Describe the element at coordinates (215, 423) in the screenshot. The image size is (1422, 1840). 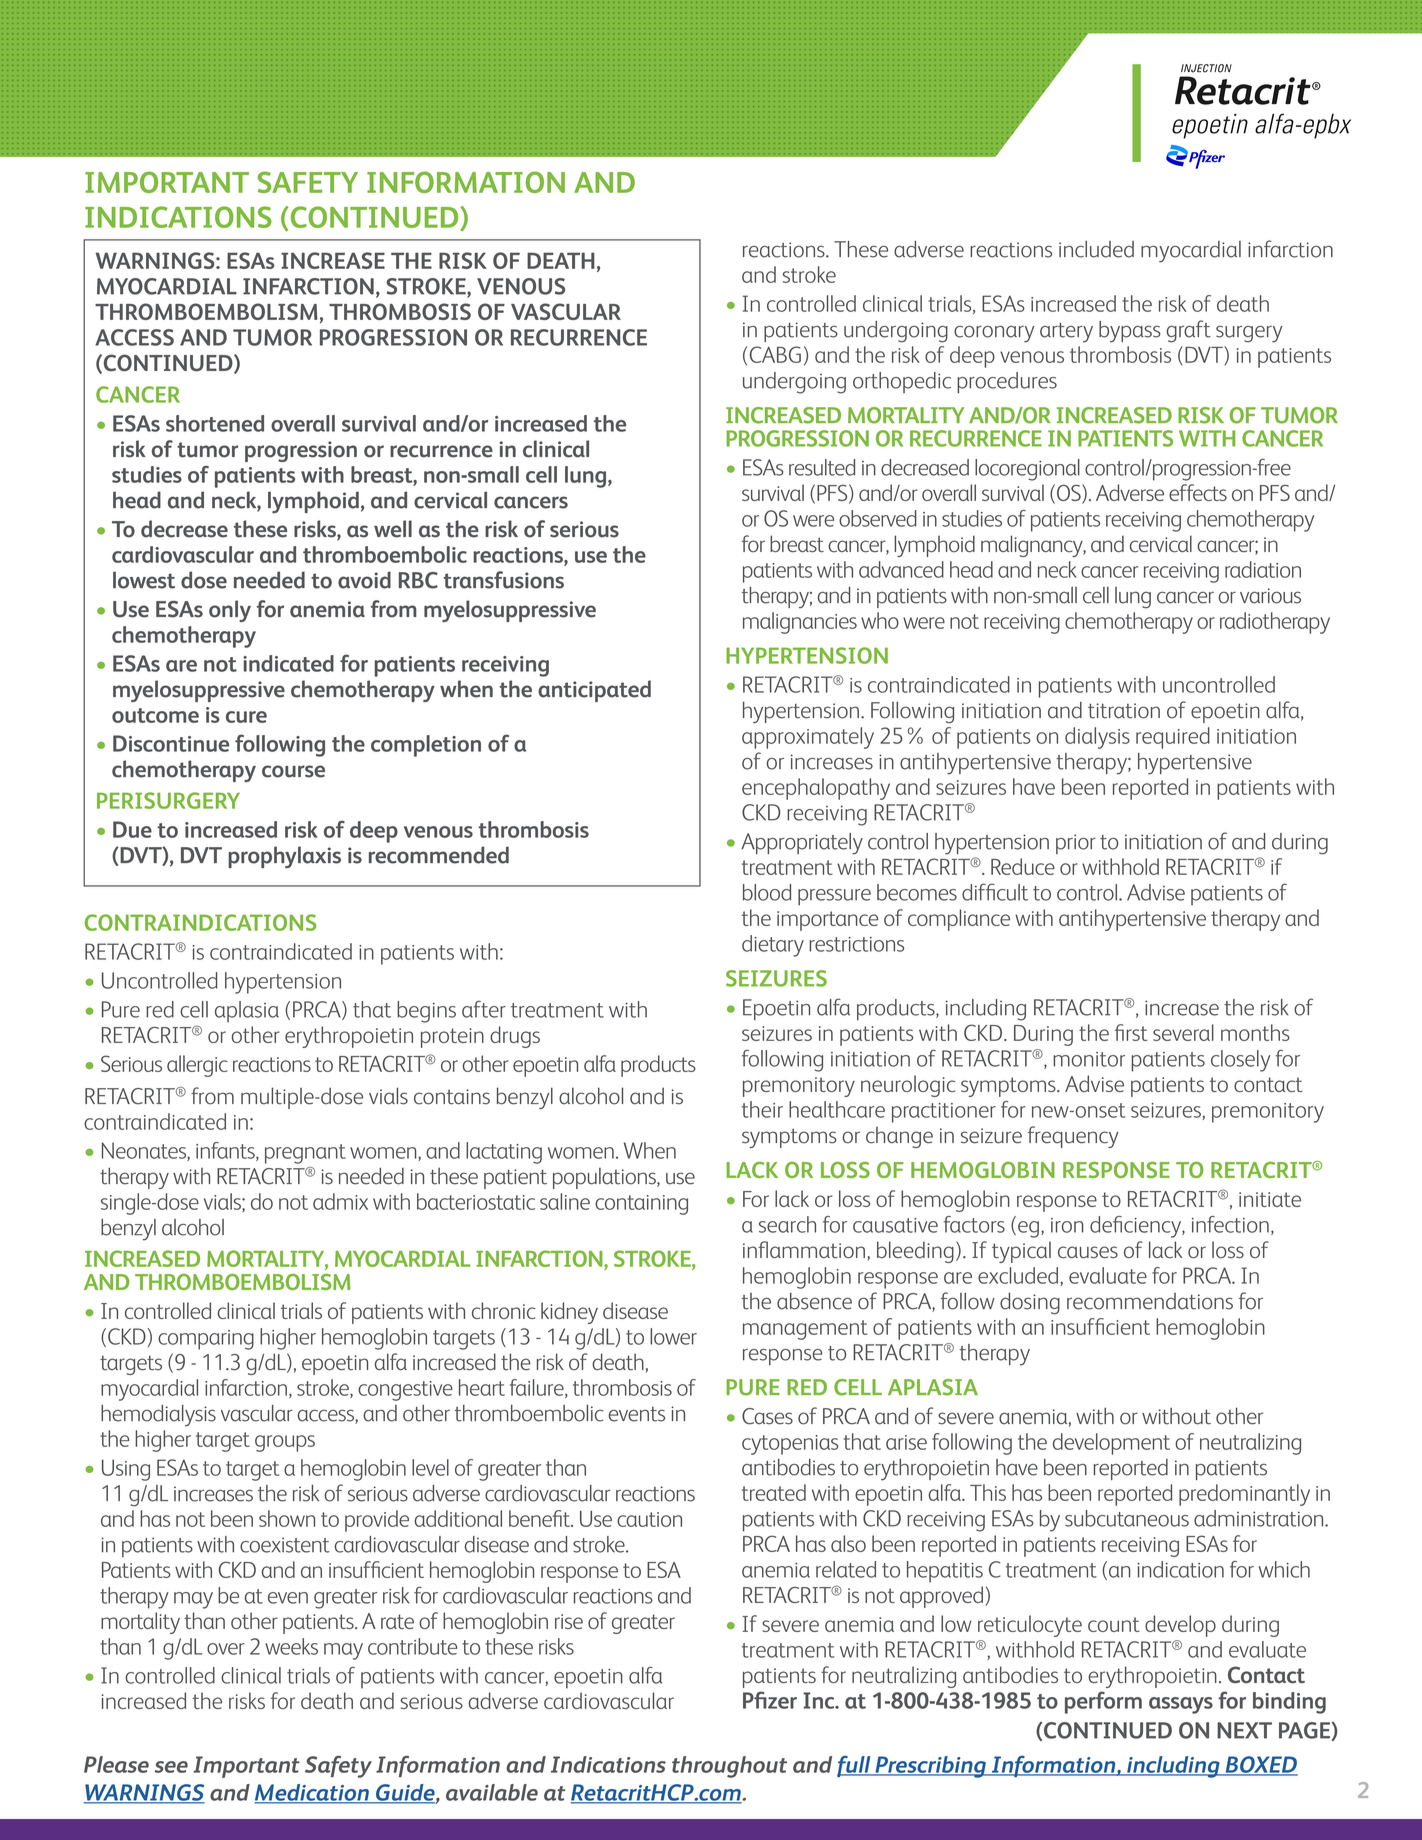
I see `shortened` at that location.
